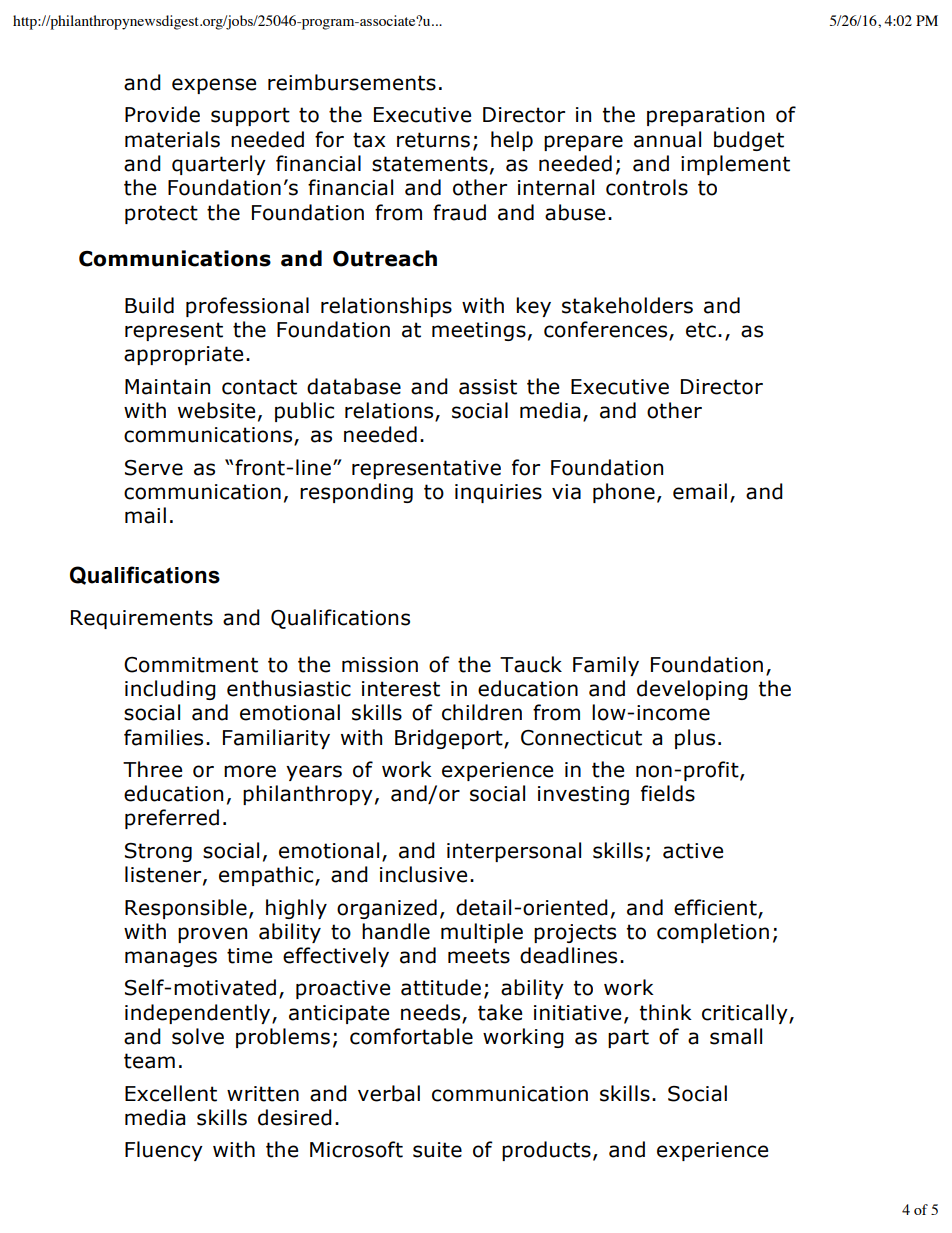 The image size is (952, 1233). Describe the element at coordinates (191, 665) in the screenshot. I see `Commitment` at that location.
